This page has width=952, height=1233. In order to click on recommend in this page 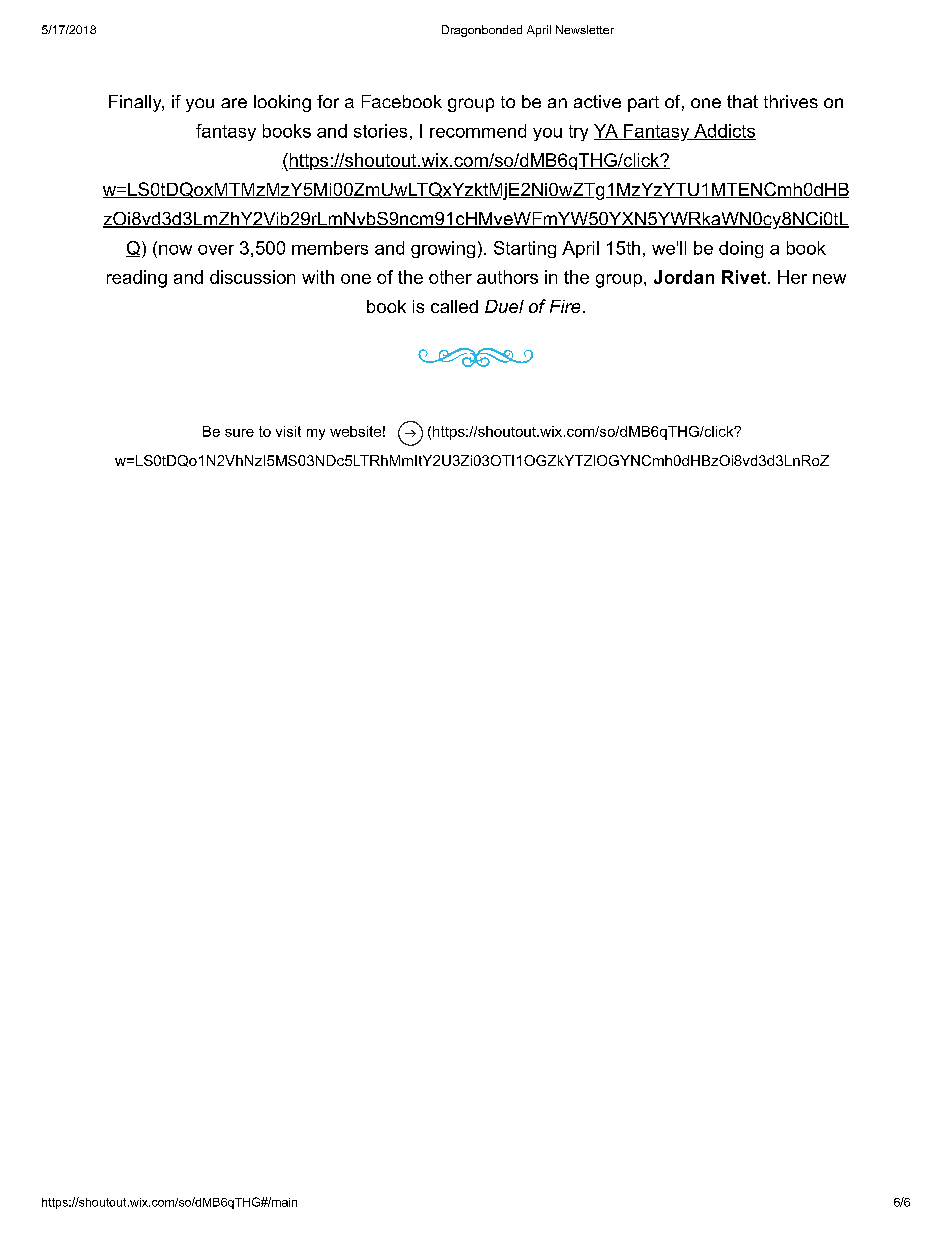, I will do `click(478, 131)`.
